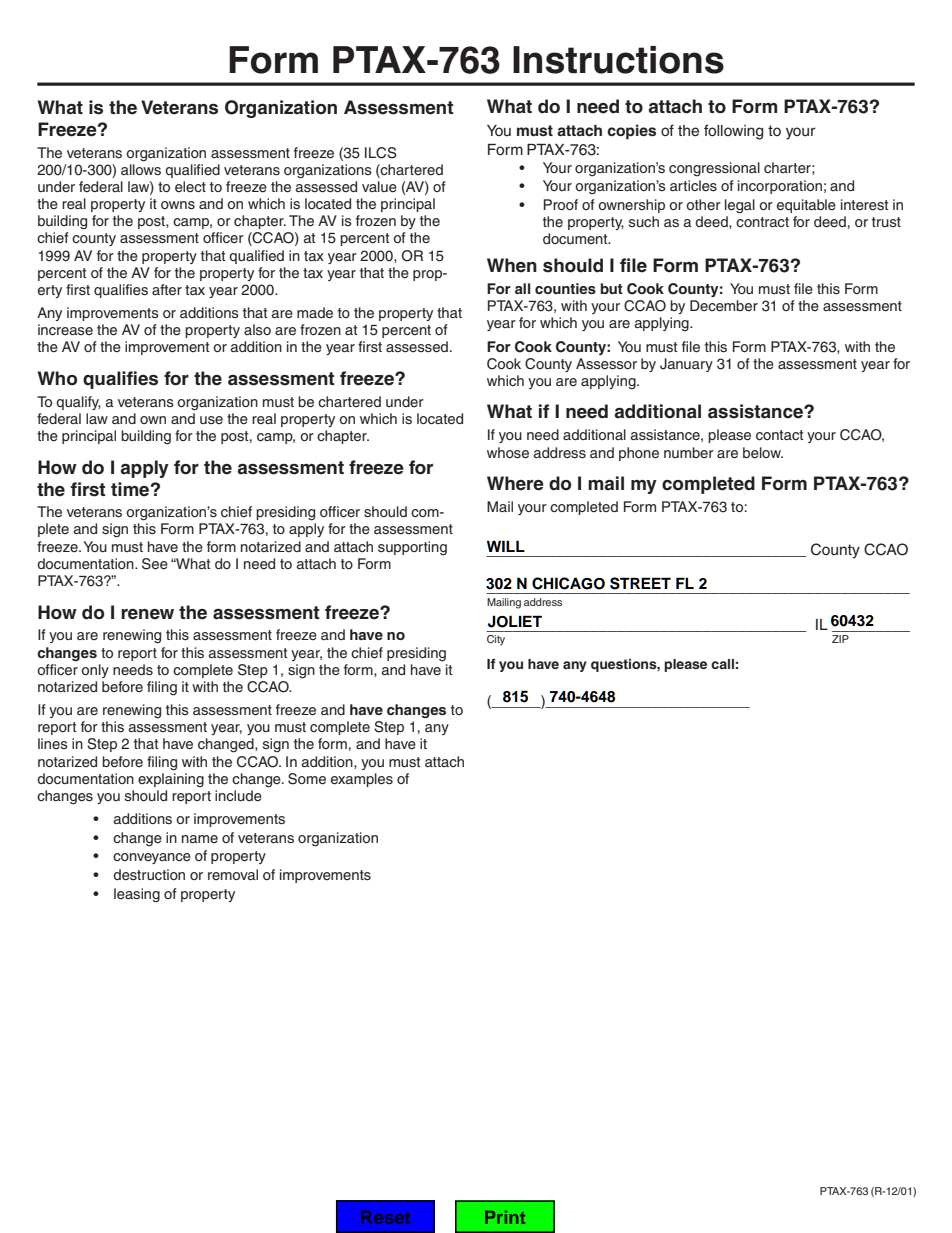  I want to click on after, so click(167, 290).
